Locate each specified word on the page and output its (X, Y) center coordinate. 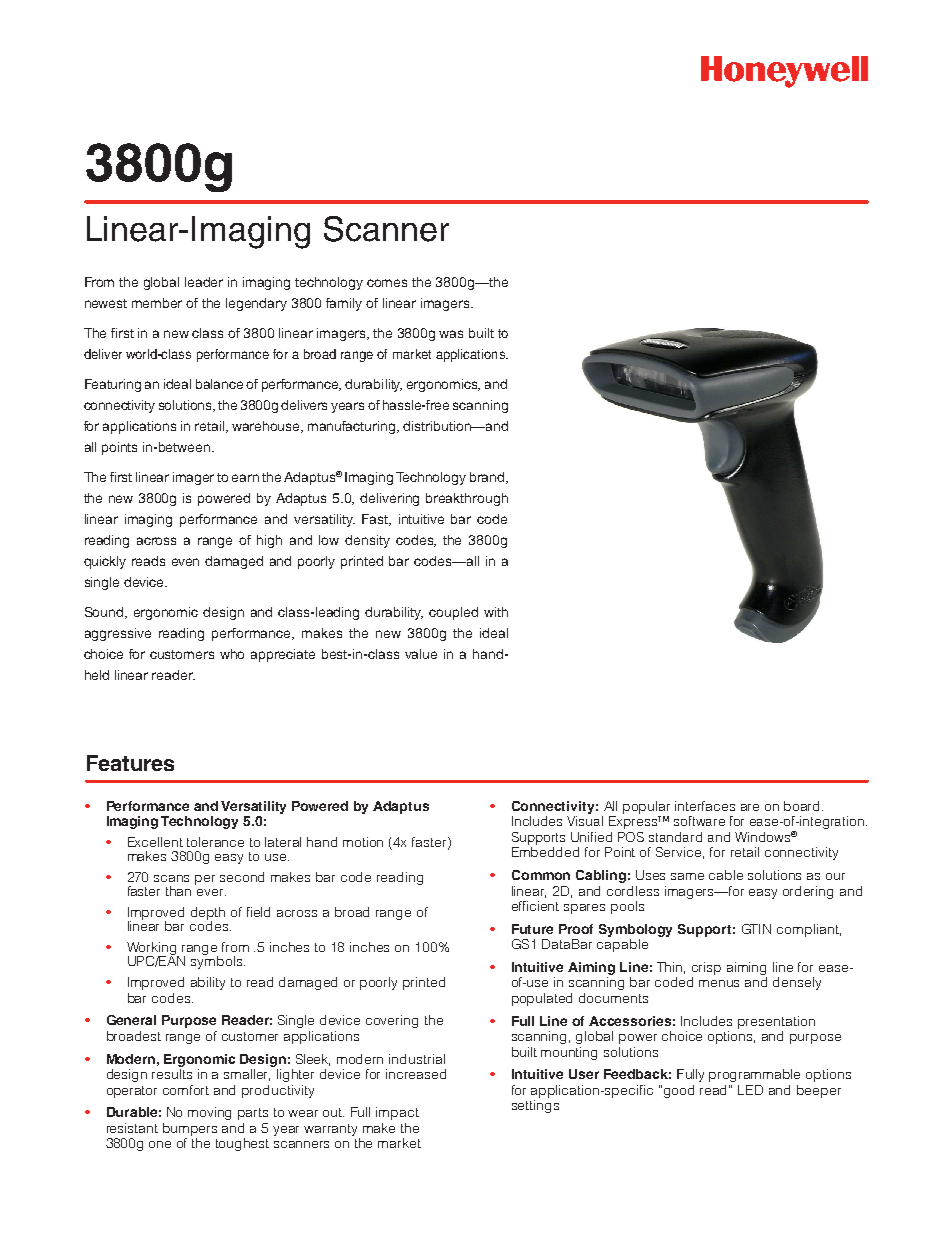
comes (387, 283)
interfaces (705, 806)
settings (535, 1106)
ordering (808, 892)
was (451, 334)
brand (487, 477)
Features (130, 763)
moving (209, 1113)
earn (245, 478)
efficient (535, 906)
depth (208, 915)
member (157, 303)
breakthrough (467, 499)
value (421, 654)
